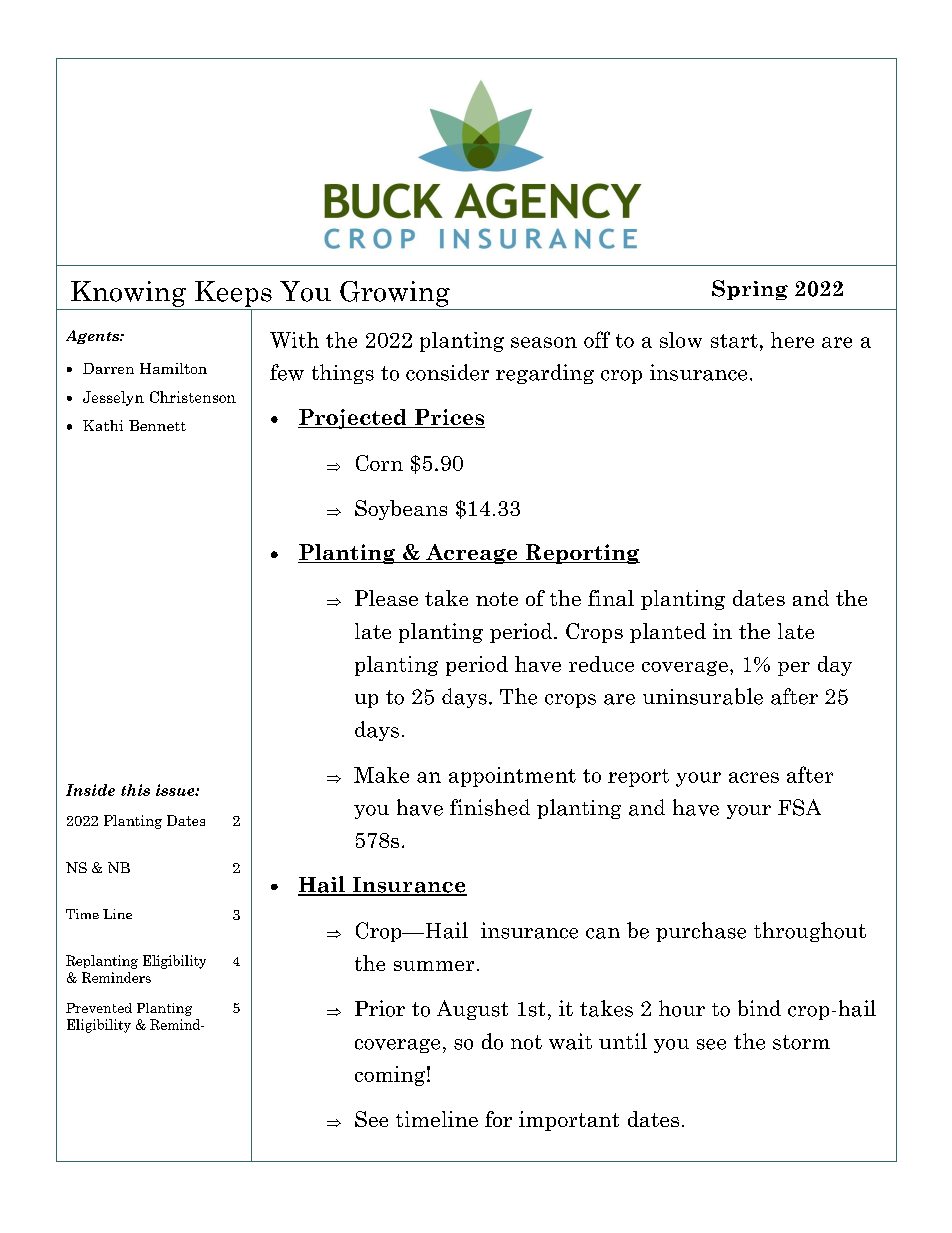  What do you see at coordinates (703, 696) in the page?
I see `uninsurable` at bounding box center [703, 696].
